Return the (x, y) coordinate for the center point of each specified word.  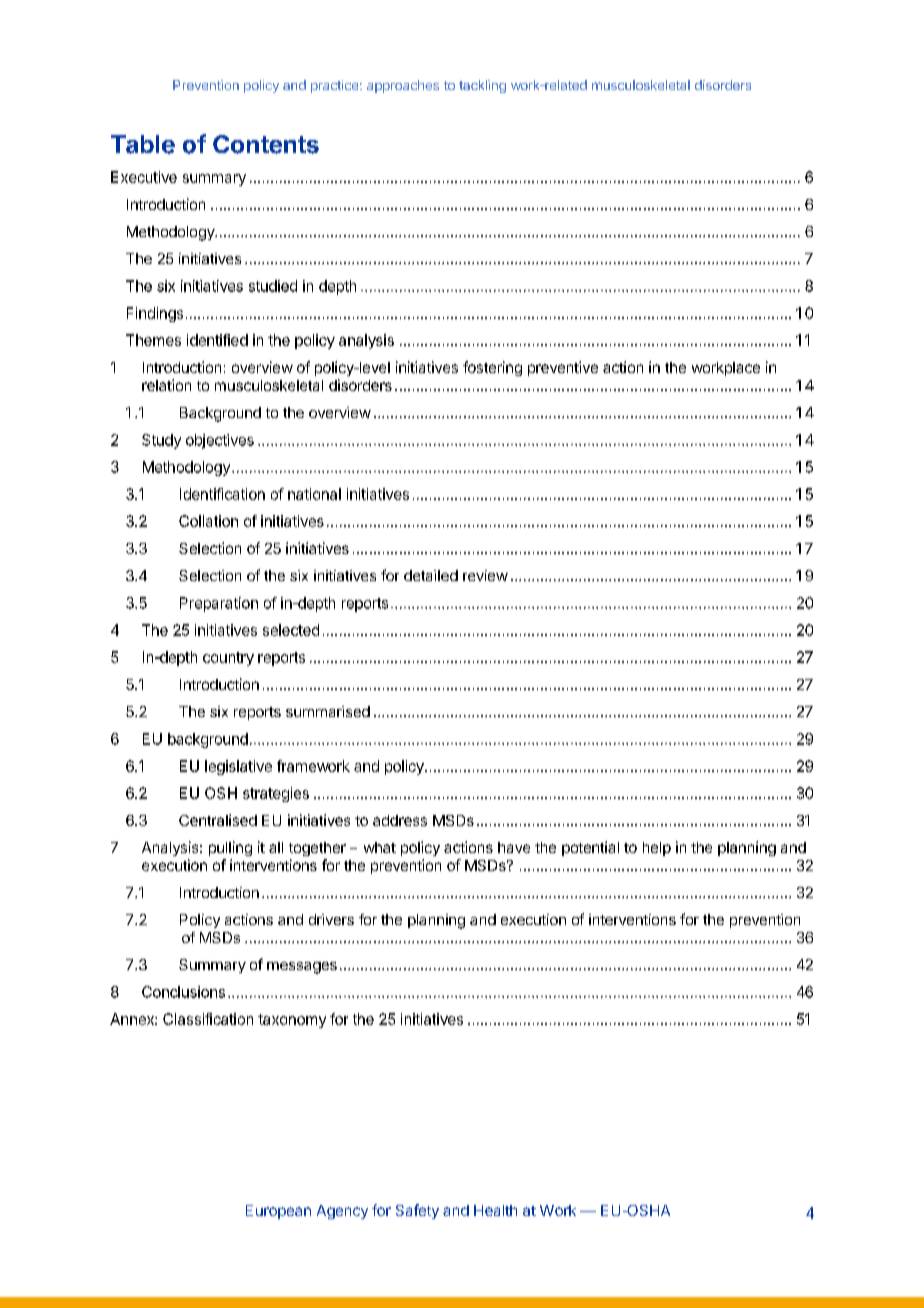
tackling (482, 86)
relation (166, 385)
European (278, 1212)
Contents (266, 144)
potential (590, 848)
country (228, 659)
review (485, 575)
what (380, 847)
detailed (431, 575)
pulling (230, 848)
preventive (563, 368)
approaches (403, 86)
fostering (492, 368)
